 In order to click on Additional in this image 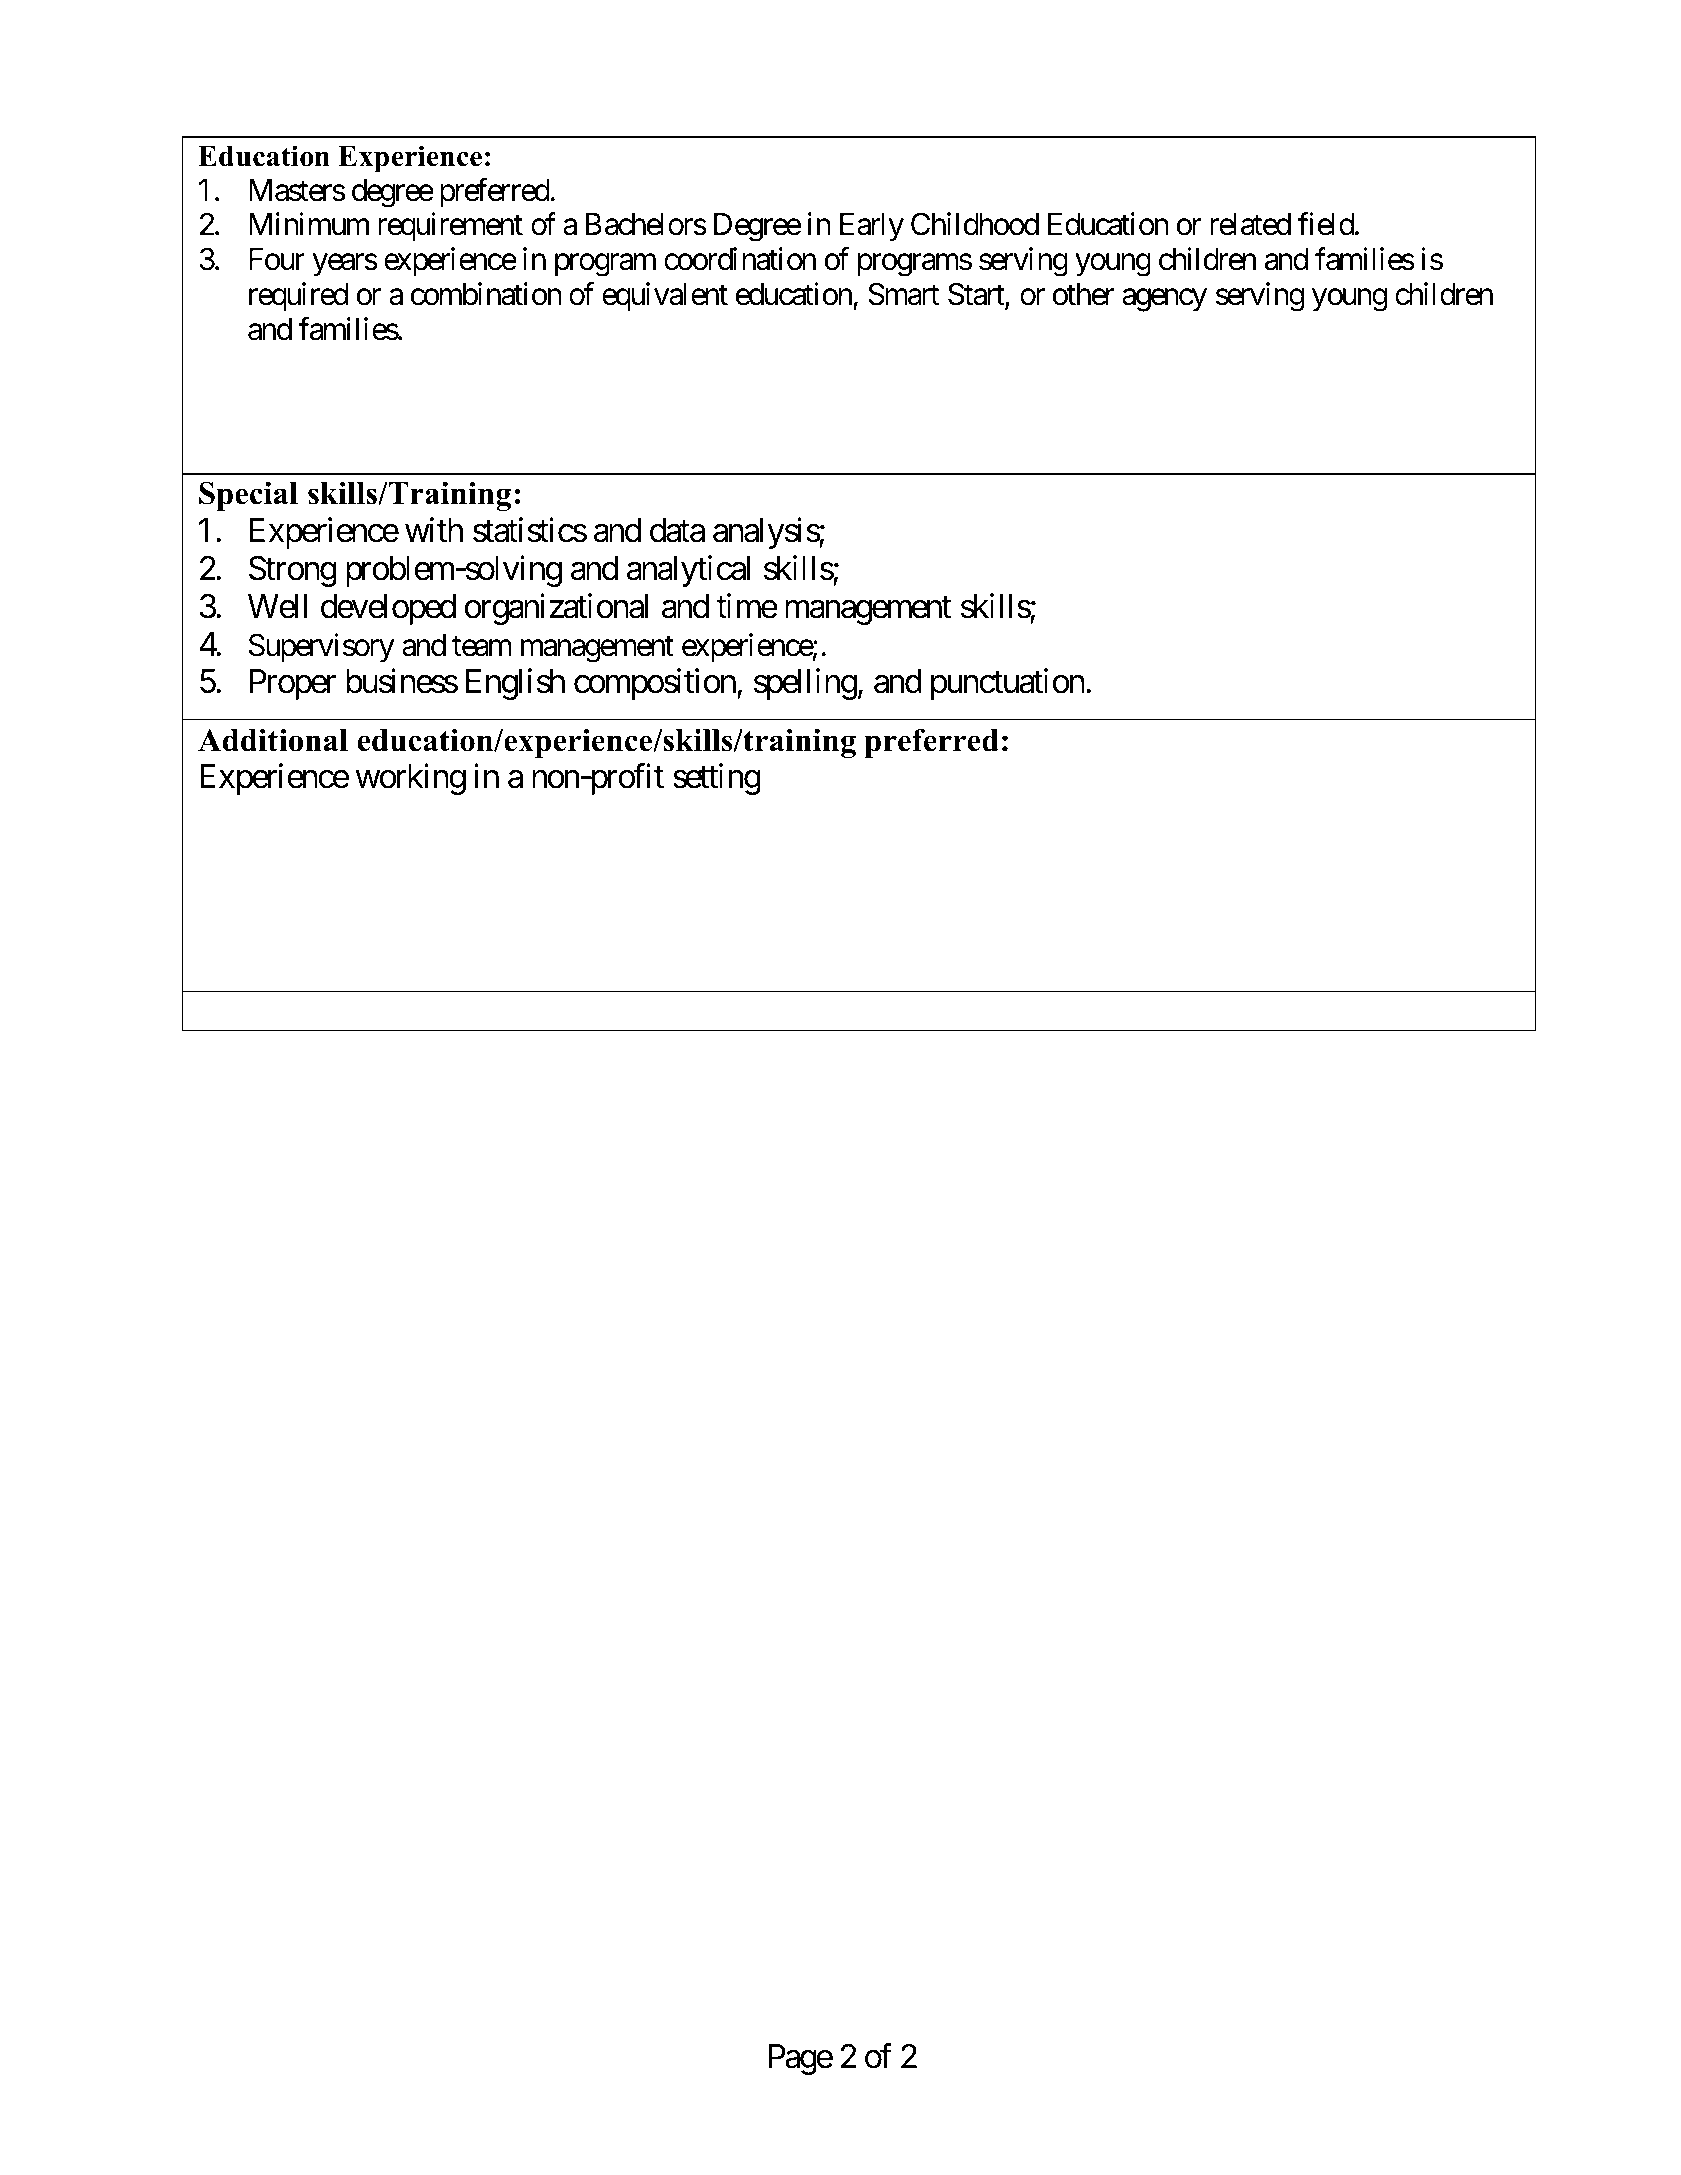, I will do `click(273, 740)`.
